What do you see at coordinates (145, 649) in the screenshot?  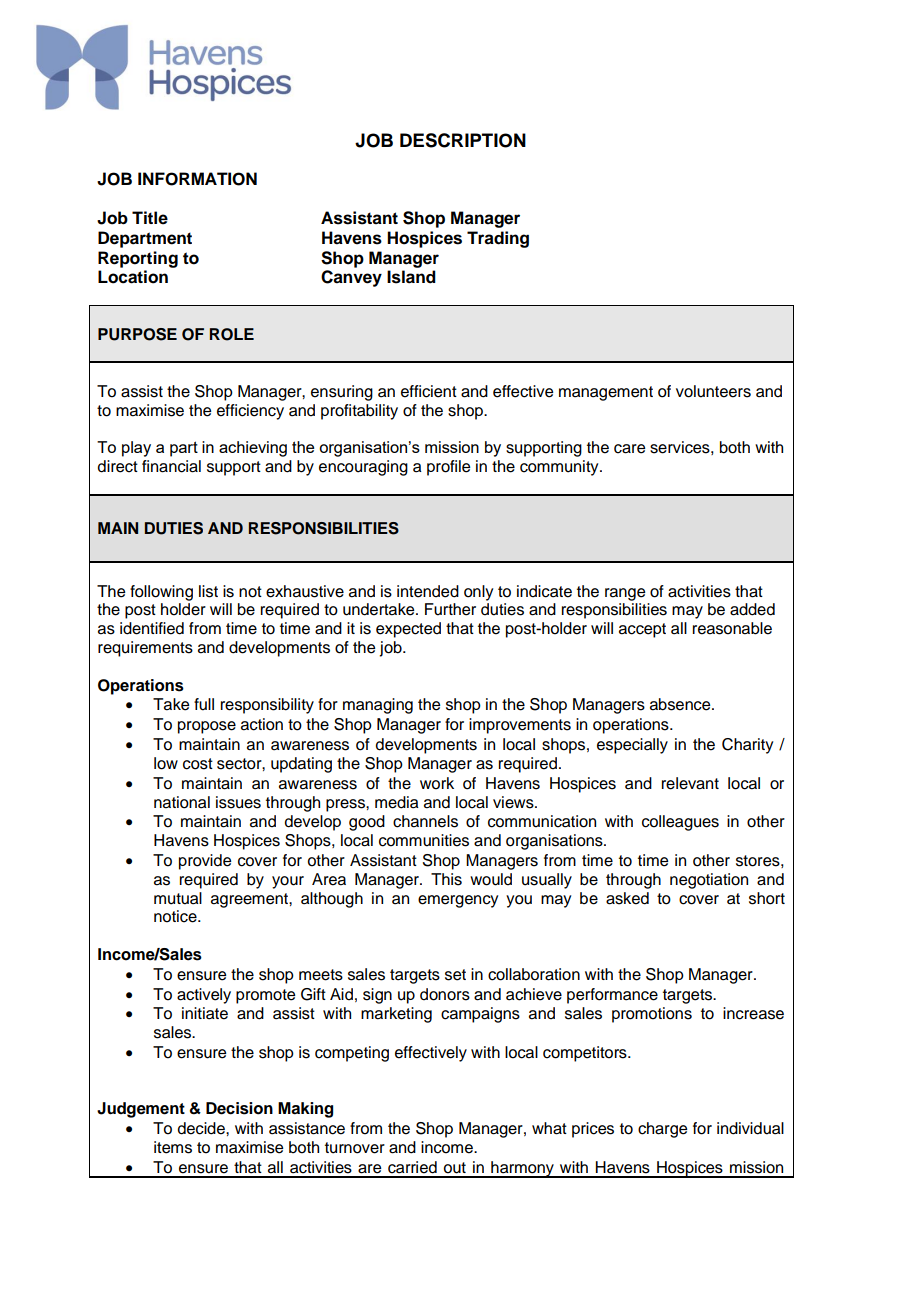 I see `requirements` at bounding box center [145, 649].
